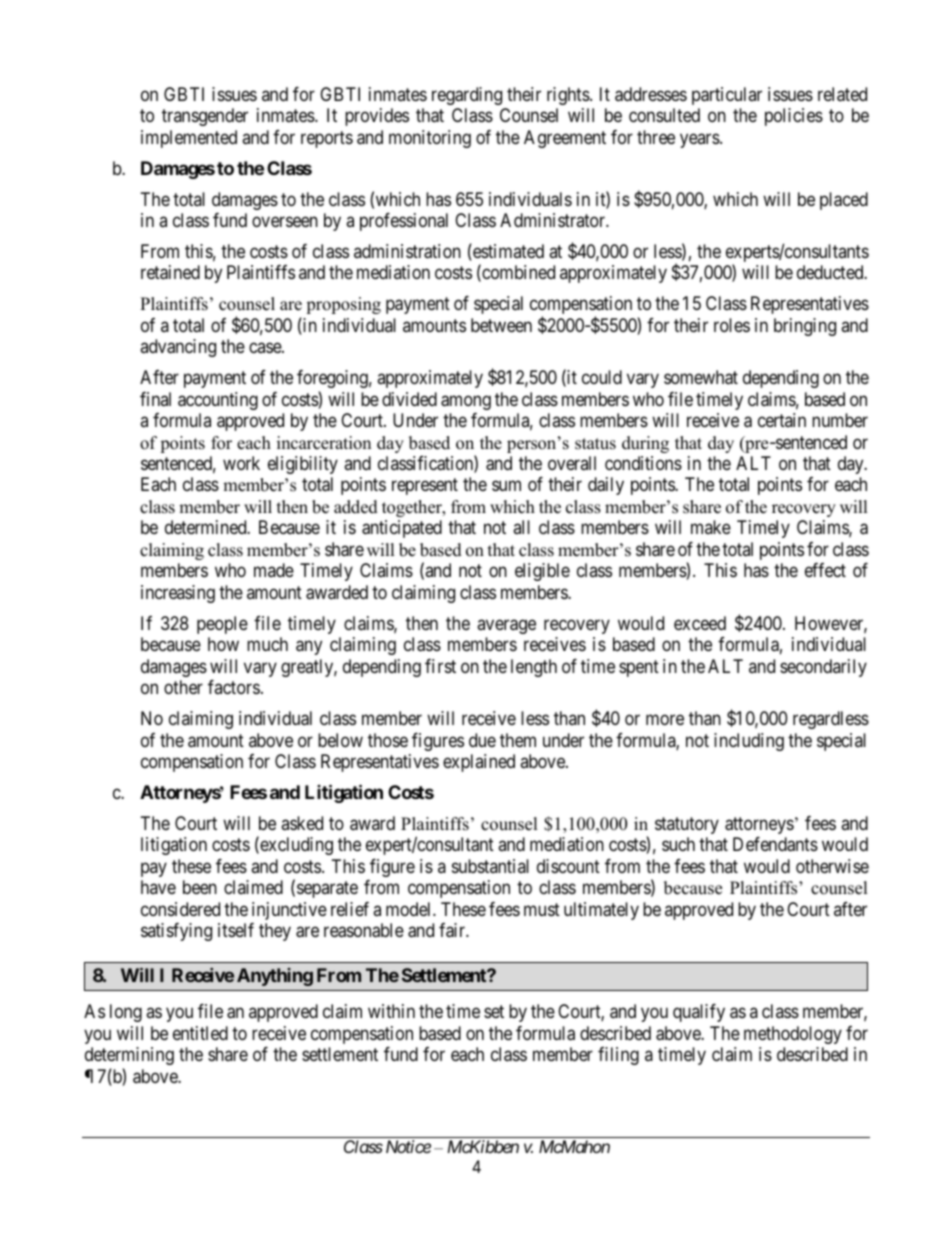 The image size is (952, 1233). What do you see at coordinates (467, 96) in the document?
I see `regarding` at bounding box center [467, 96].
